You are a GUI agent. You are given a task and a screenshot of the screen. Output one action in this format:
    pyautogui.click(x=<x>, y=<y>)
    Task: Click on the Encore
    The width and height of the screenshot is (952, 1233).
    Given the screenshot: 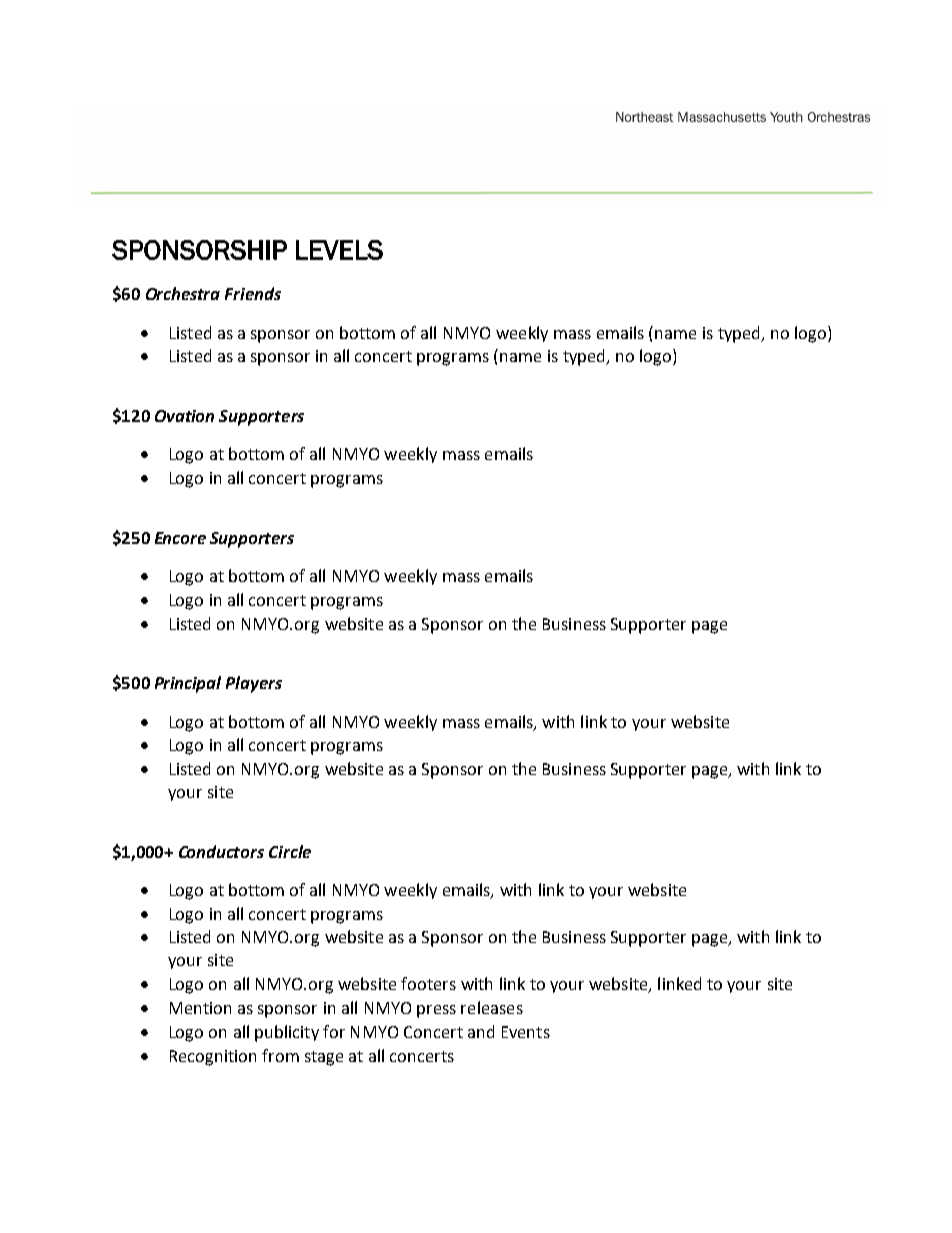 What is the action you would take?
    pyautogui.click(x=180, y=538)
